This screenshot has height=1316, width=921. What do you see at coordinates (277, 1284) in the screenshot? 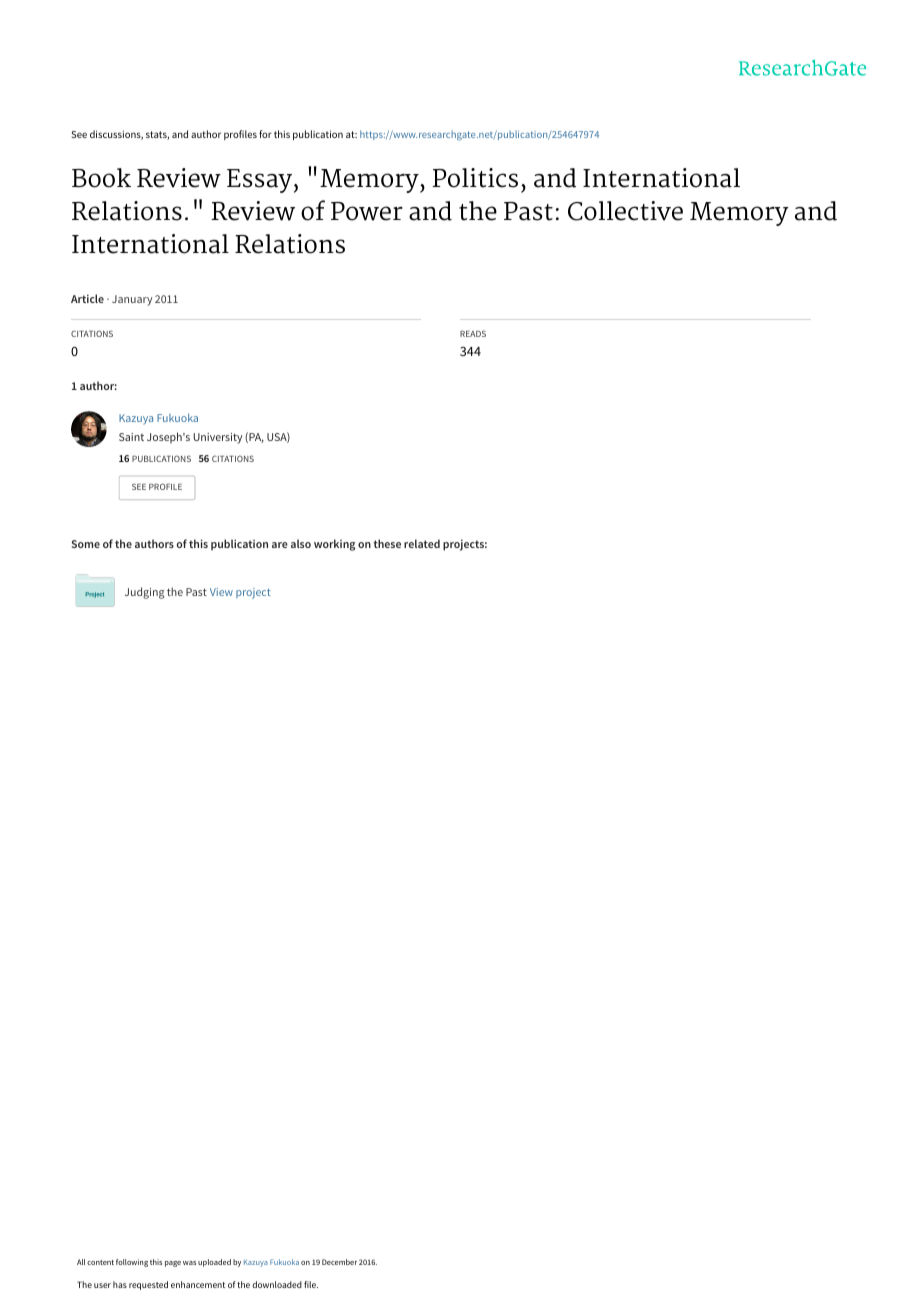
I see `downloaded` at bounding box center [277, 1284].
